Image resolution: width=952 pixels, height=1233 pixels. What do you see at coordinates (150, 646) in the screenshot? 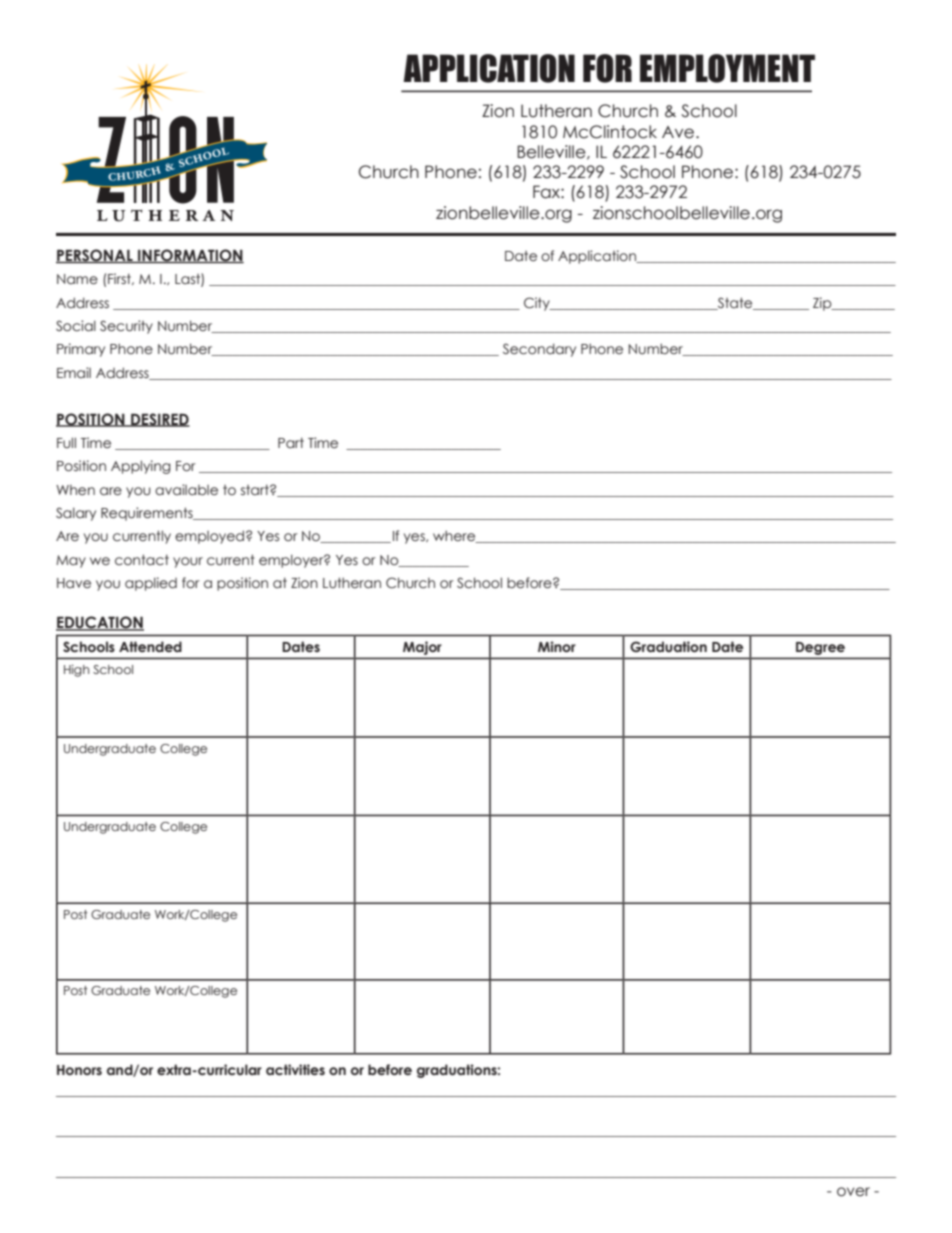
I see `Attended` at bounding box center [150, 646].
